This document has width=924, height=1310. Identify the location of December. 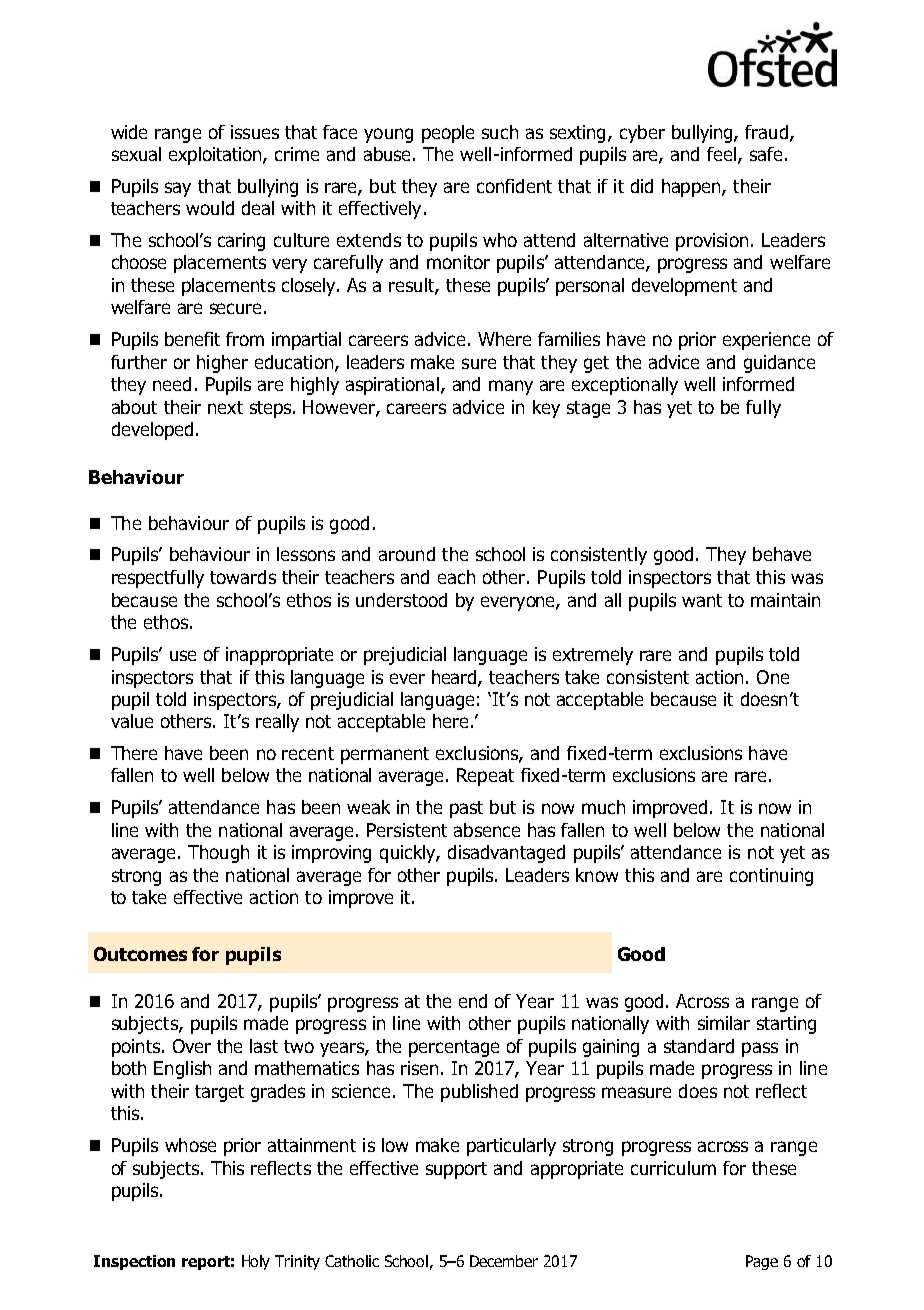
(504, 1261).
